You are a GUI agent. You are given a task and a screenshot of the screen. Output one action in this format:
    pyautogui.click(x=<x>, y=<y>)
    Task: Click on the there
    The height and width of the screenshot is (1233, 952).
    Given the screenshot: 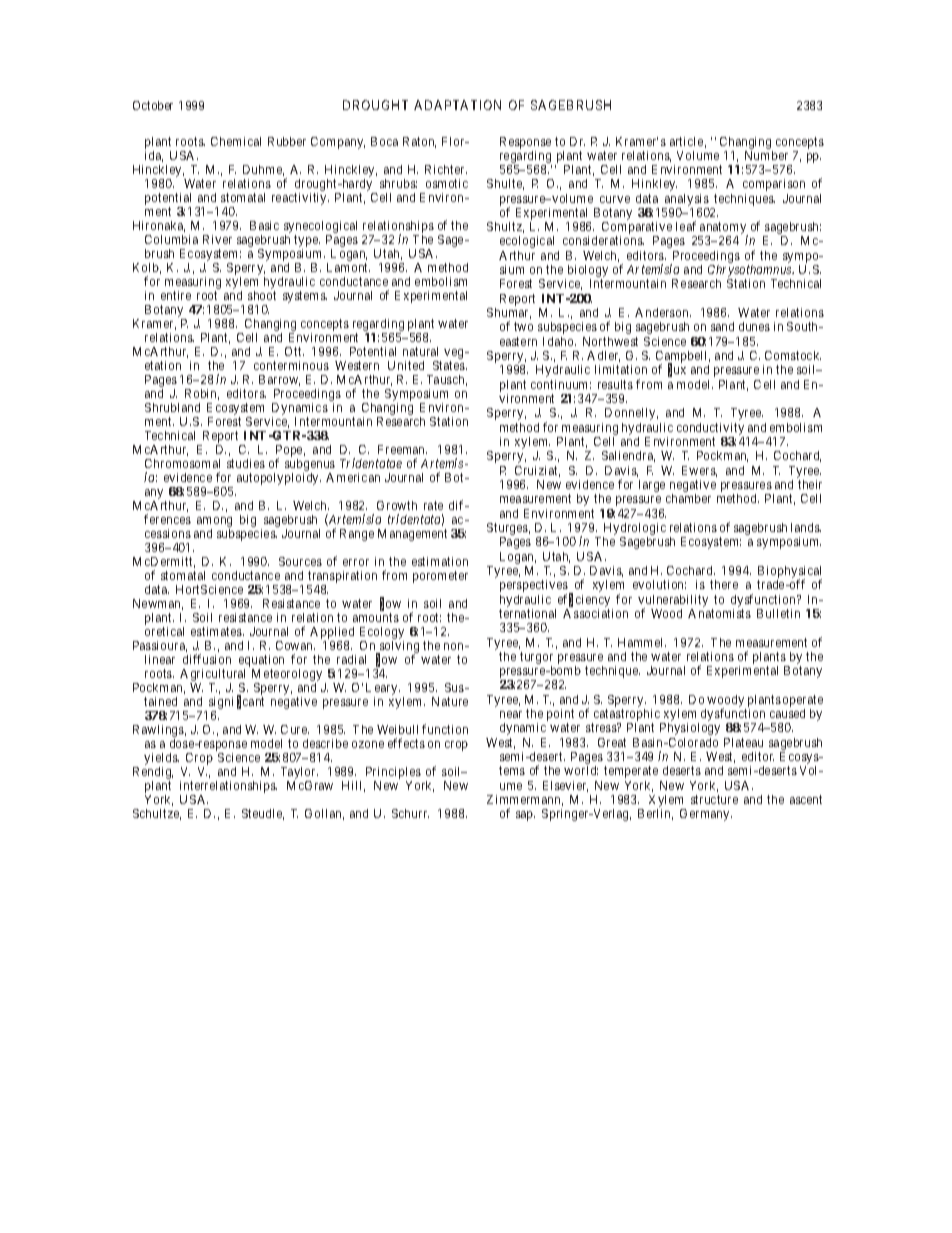 What is the action you would take?
    pyautogui.click(x=724, y=584)
